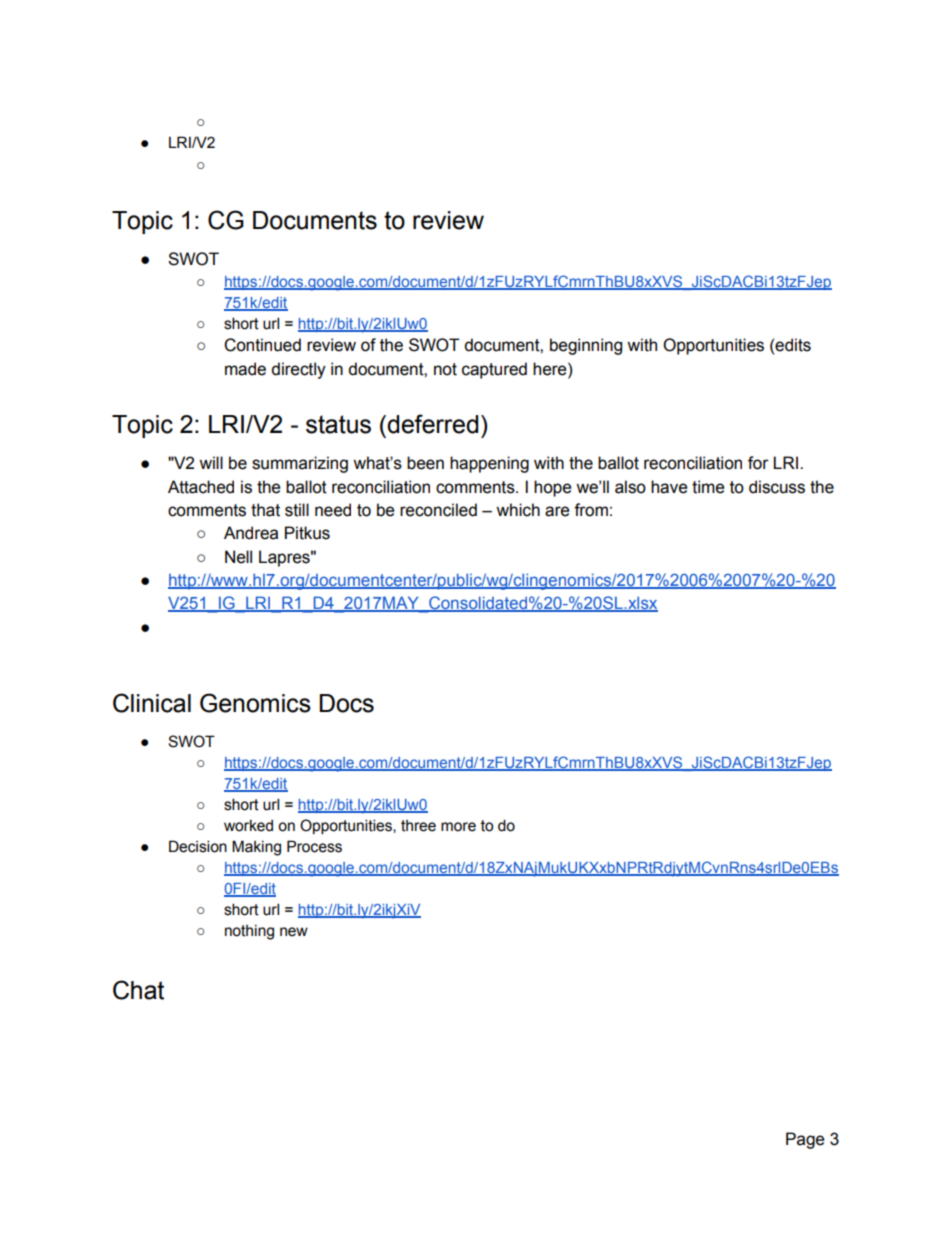  Describe the element at coordinates (152, 703) in the image. I see `Clinical` at that location.
